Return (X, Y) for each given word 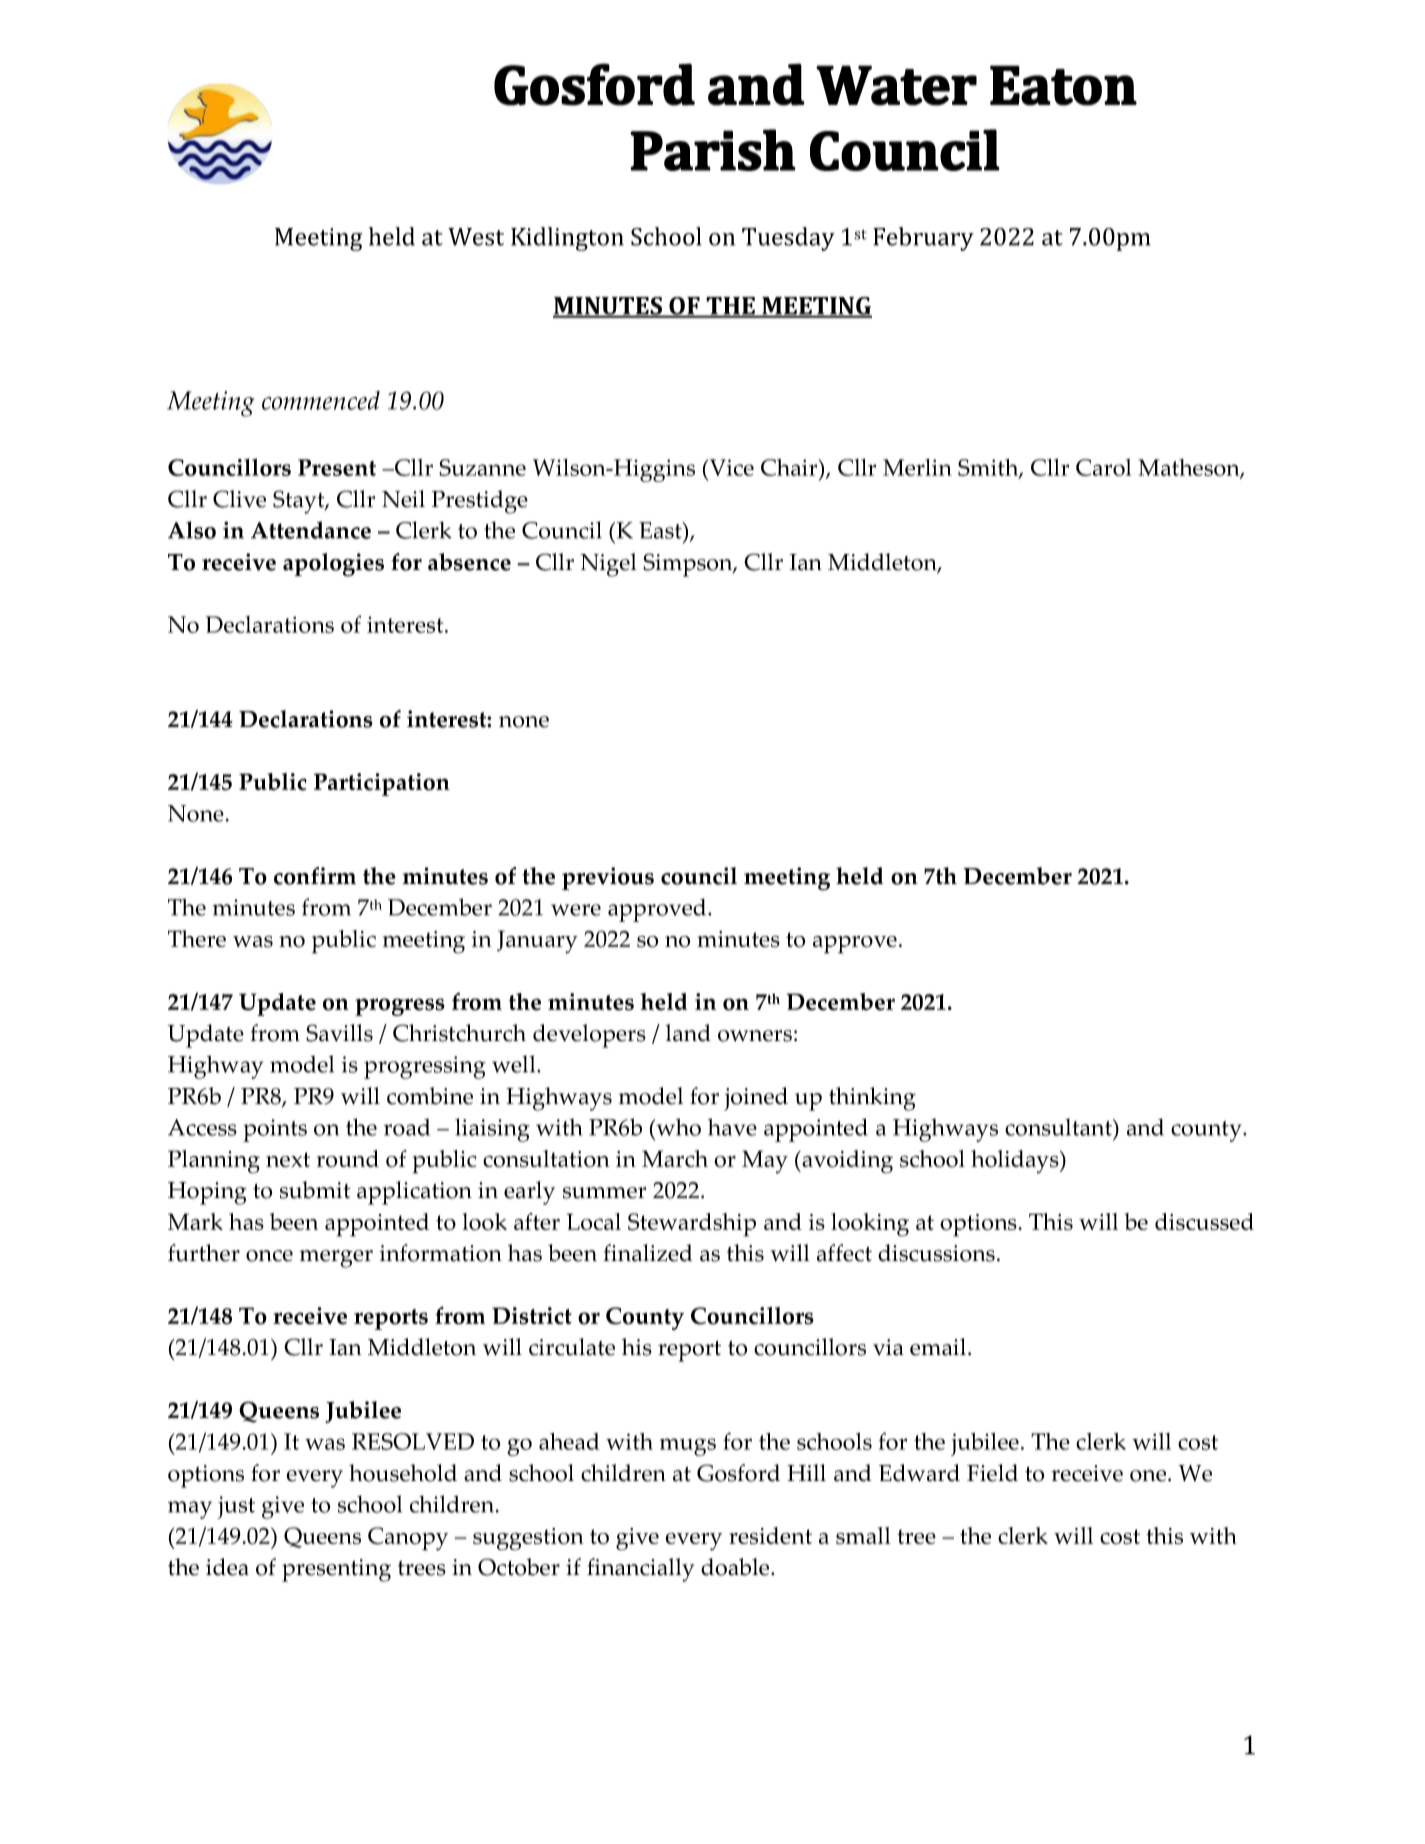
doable (736, 1567)
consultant (1059, 1127)
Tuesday (788, 239)
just (236, 1507)
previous (608, 878)
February (923, 239)
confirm (315, 876)
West (476, 237)
